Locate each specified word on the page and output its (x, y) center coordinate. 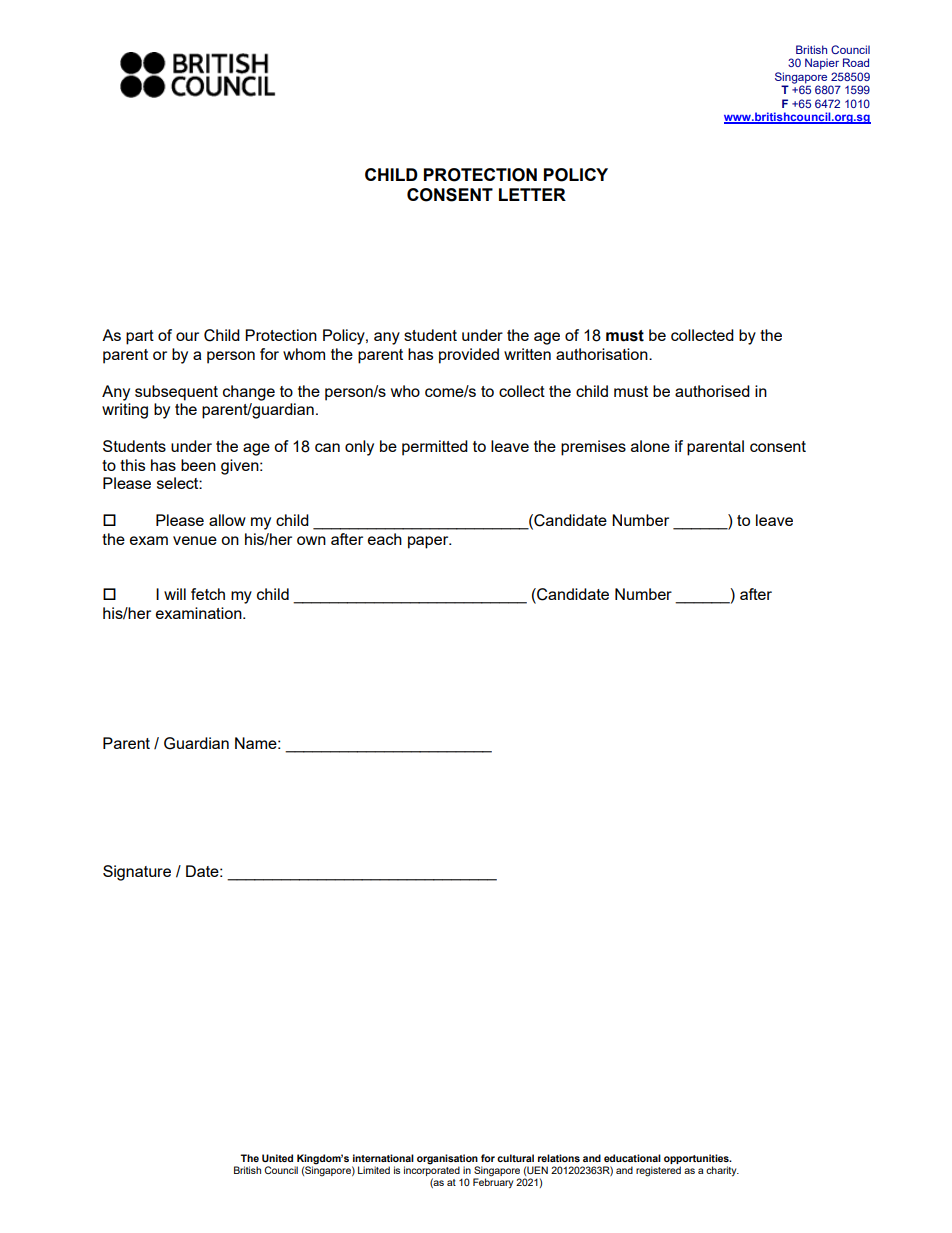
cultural (515, 1158)
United (277, 1158)
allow (227, 520)
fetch (208, 594)
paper (429, 542)
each (385, 539)
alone (650, 446)
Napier (822, 64)
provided (469, 356)
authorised (712, 391)
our (187, 336)
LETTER (532, 194)
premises (593, 448)
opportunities (697, 1160)
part (140, 337)
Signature (137, 873)
